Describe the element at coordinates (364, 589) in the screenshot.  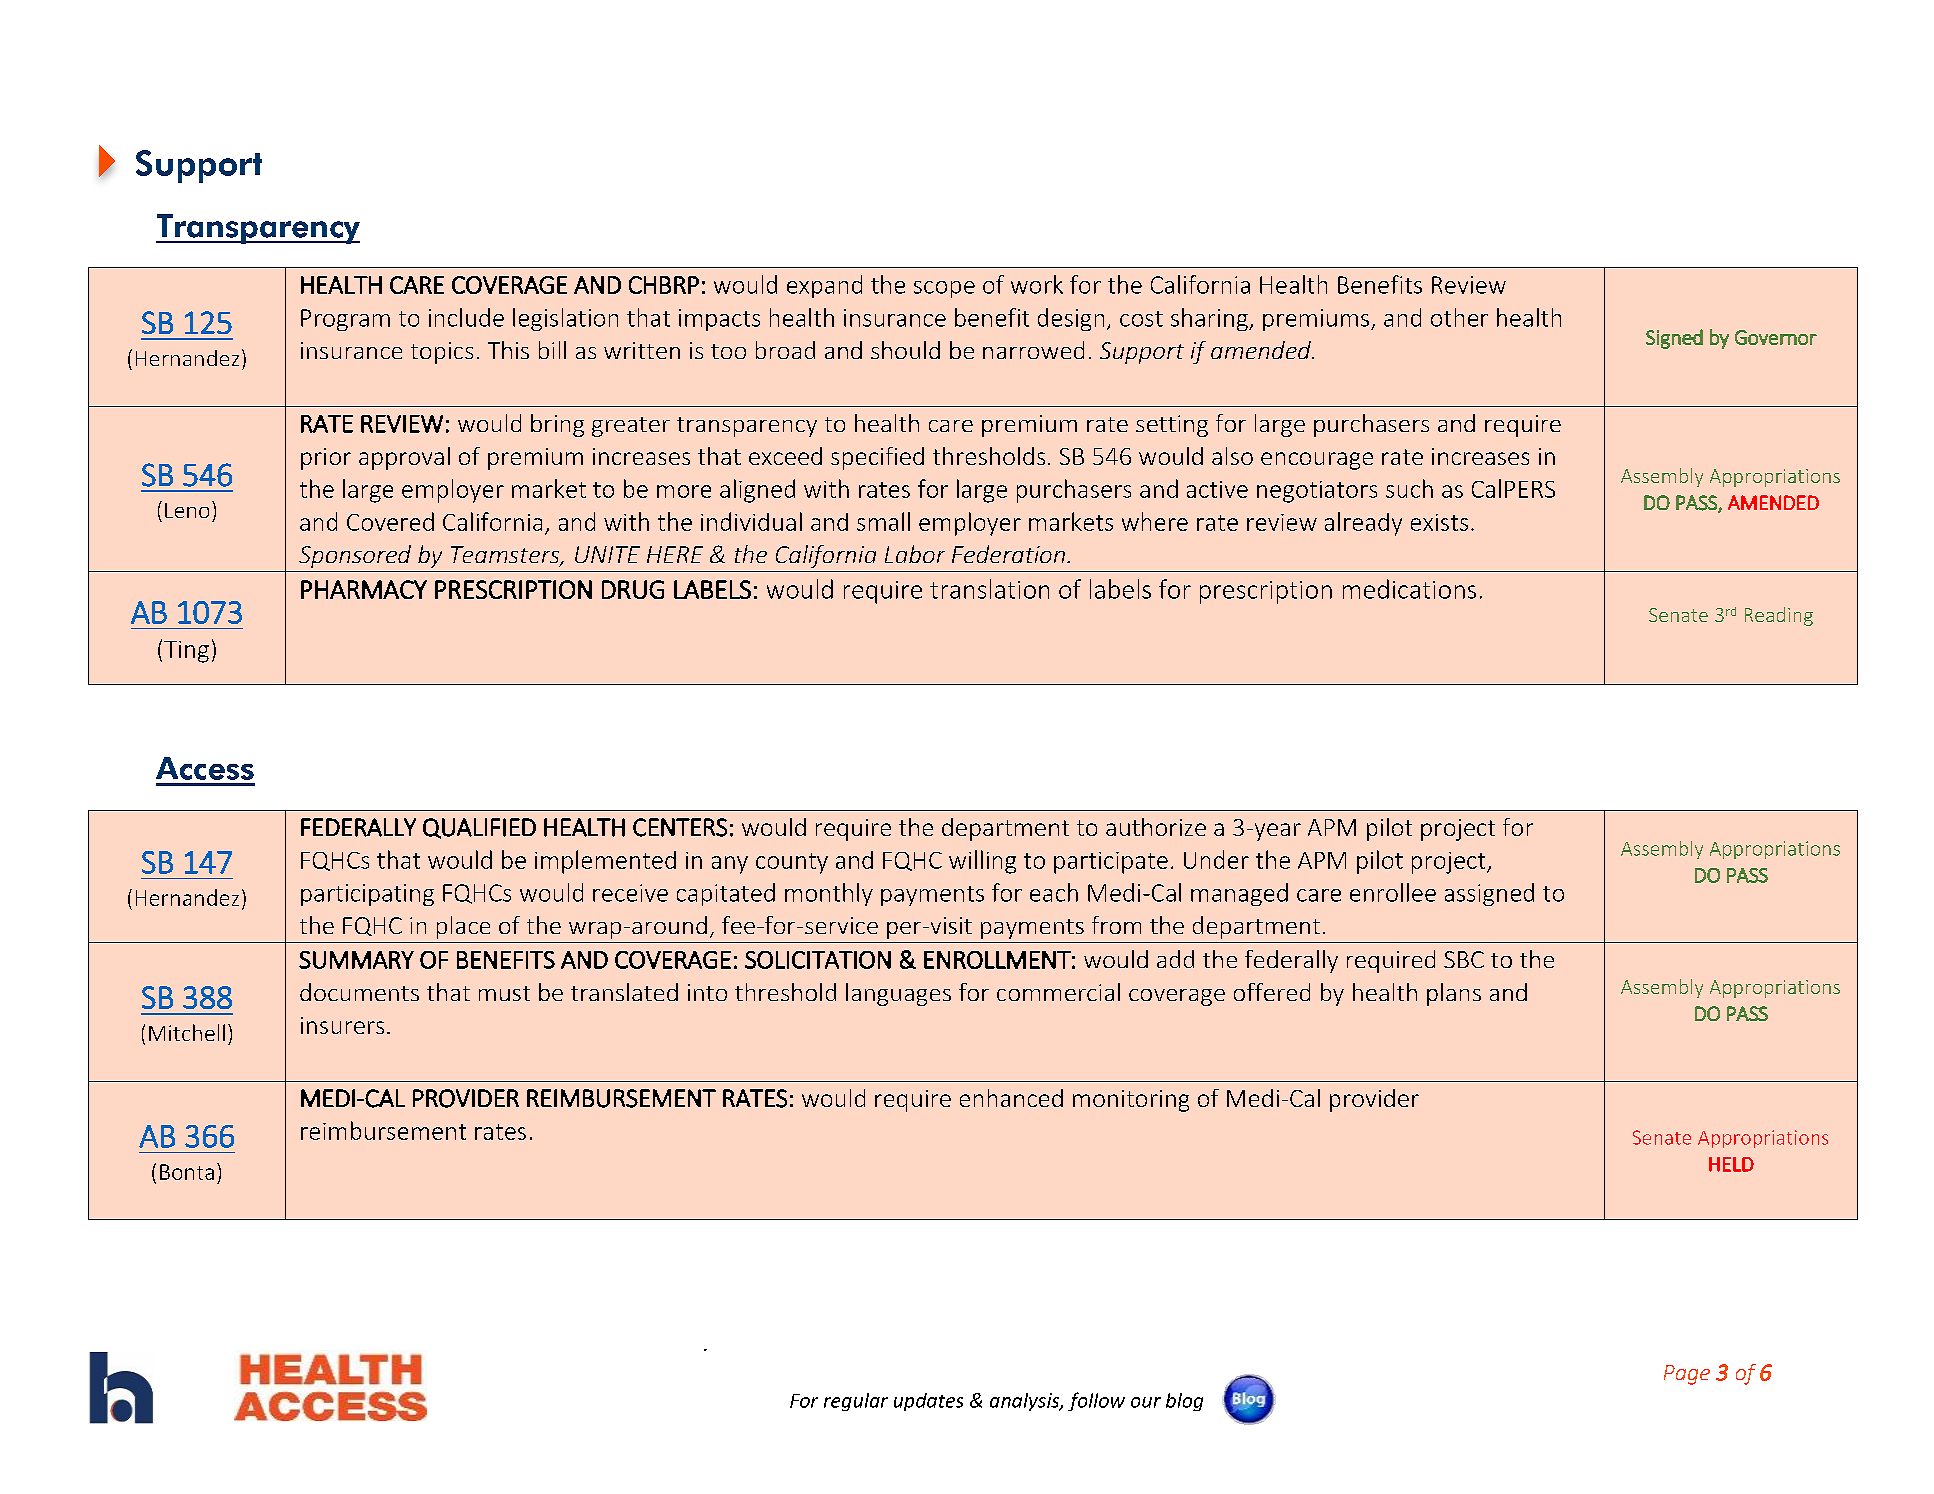
I see `PHARMACY` at that location.
